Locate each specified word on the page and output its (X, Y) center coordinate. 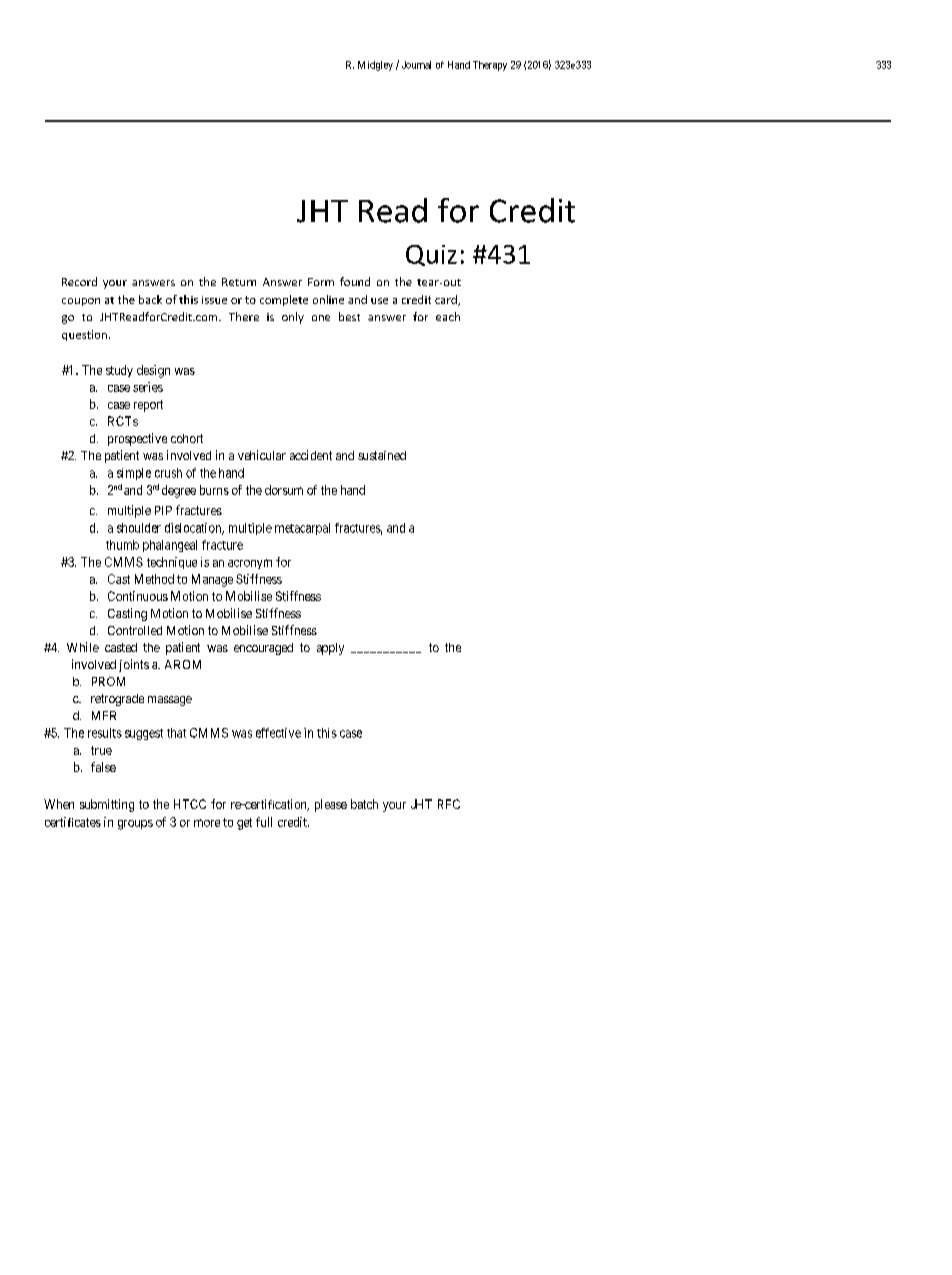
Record (79, 281)
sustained (382, 455)
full (264, 822)
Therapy (490, 66)
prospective (137, 439)
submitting (107, 805)
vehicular (262, 455)
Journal (416, 65)
